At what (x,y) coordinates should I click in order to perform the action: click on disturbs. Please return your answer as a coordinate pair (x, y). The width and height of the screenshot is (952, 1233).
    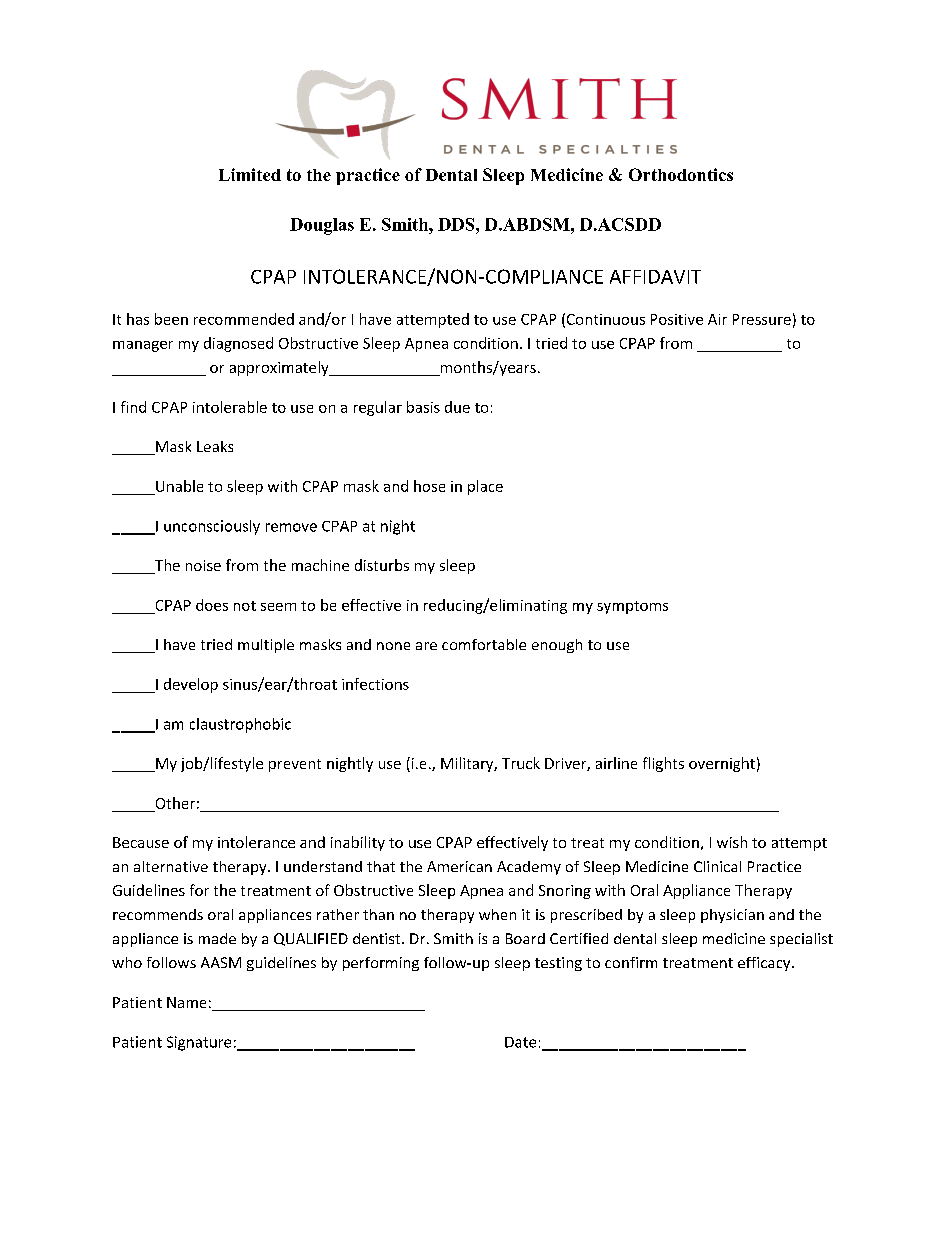
    Looking at the image, I should click on (382, 565).
